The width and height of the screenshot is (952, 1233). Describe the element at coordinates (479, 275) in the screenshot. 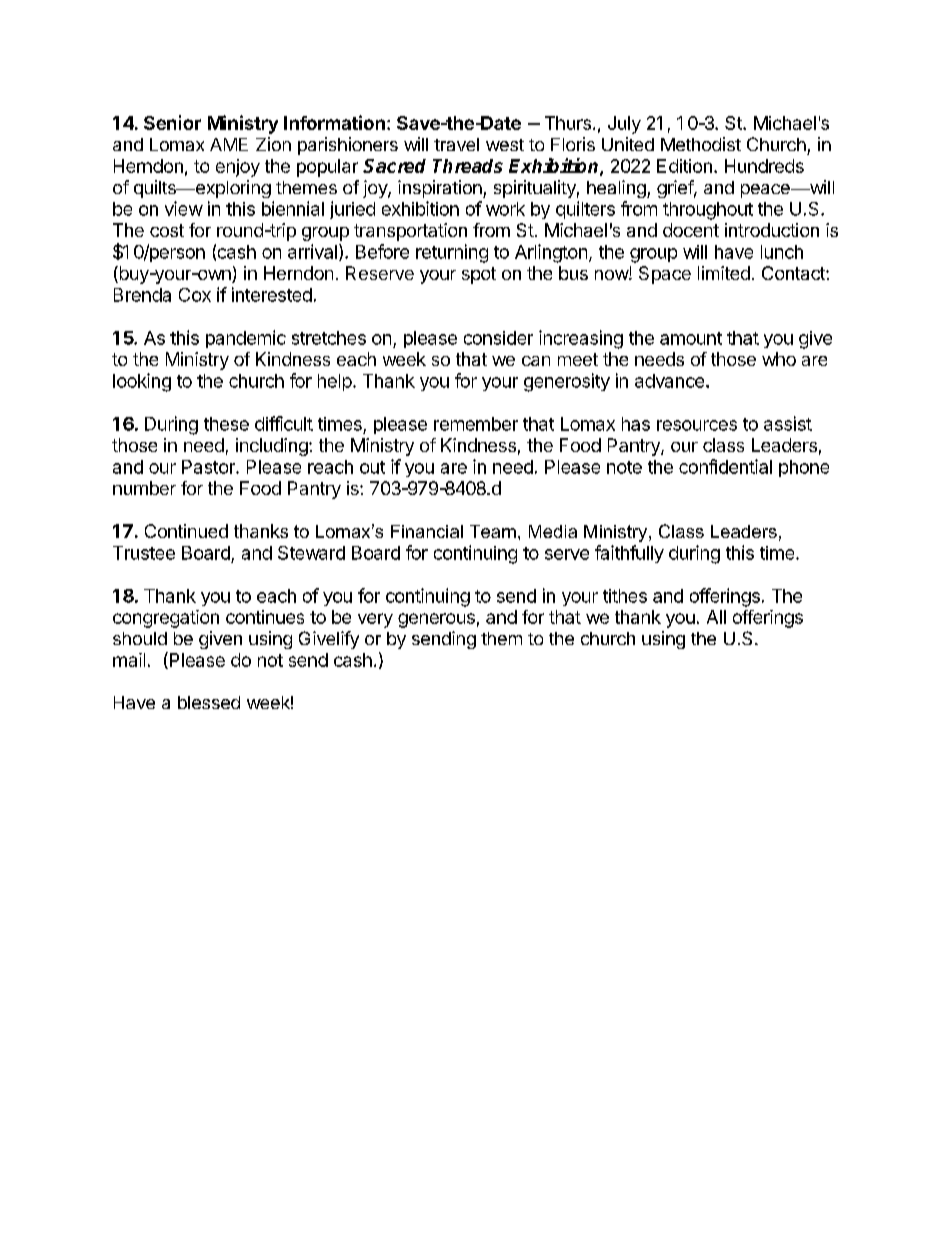

I see `spot` at that location.
